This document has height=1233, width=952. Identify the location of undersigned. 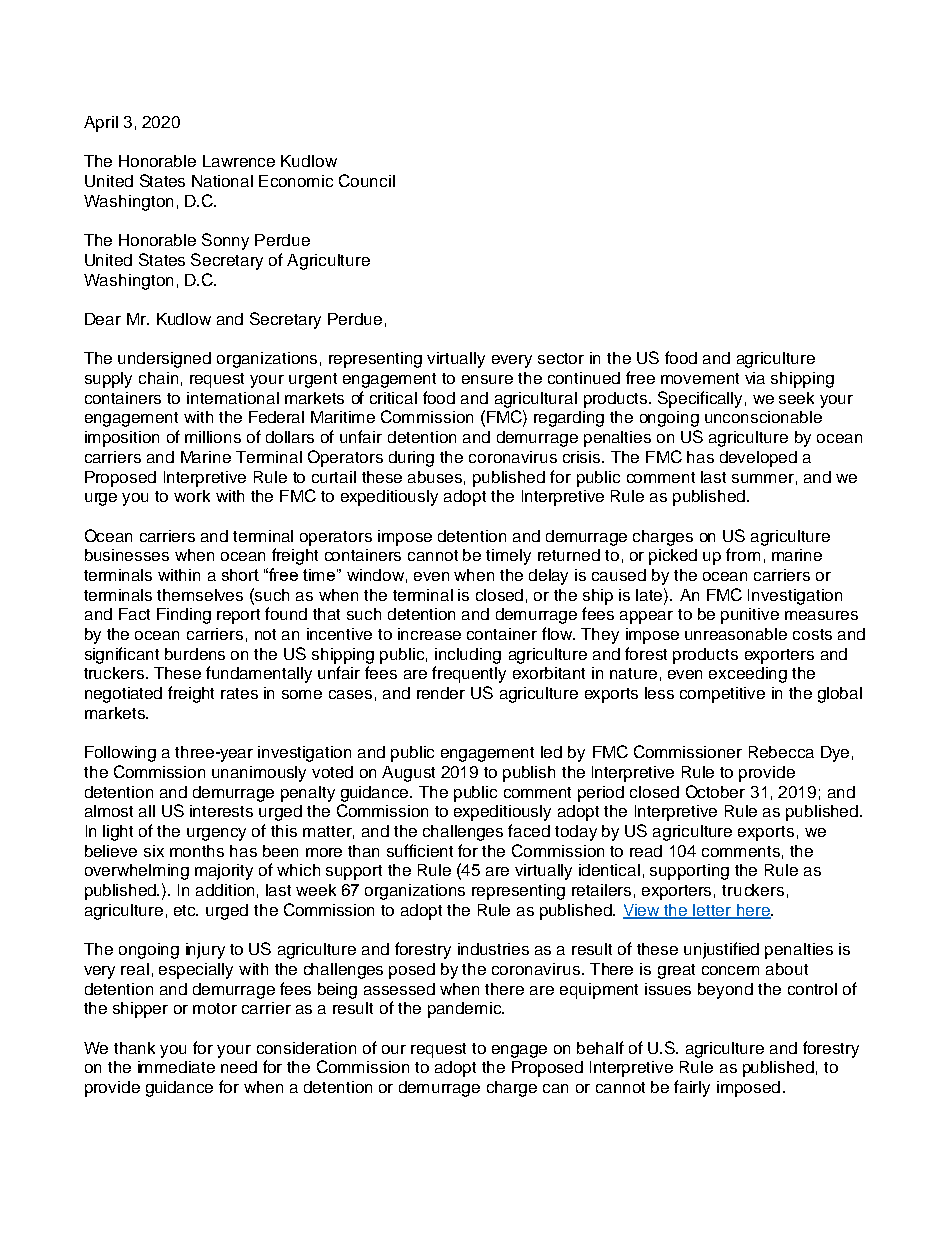
(164, 360).
